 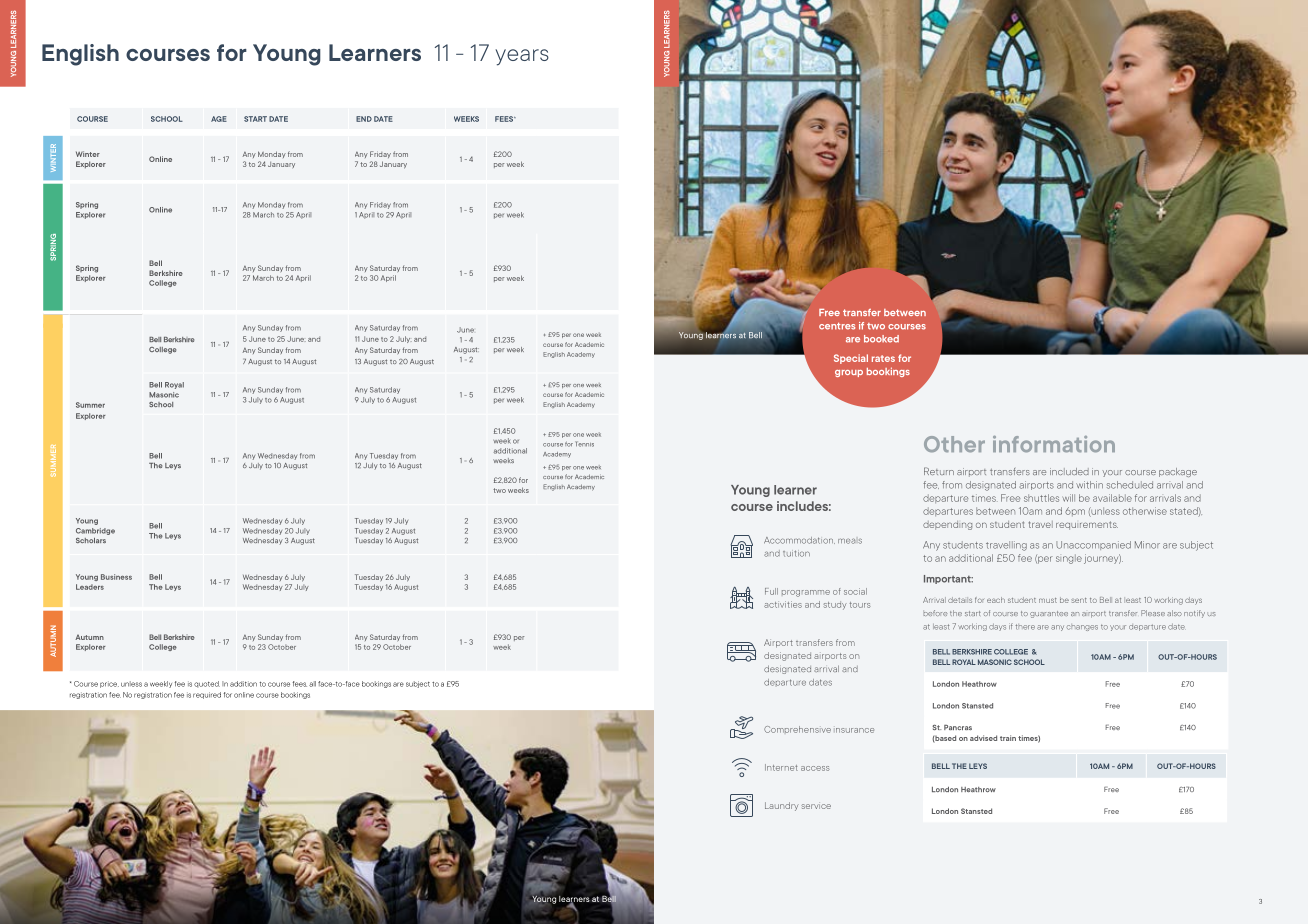 What do you see at coordinates (881, 339) in the screenshot?
I see `booked` at bounding box center [881, 339].
